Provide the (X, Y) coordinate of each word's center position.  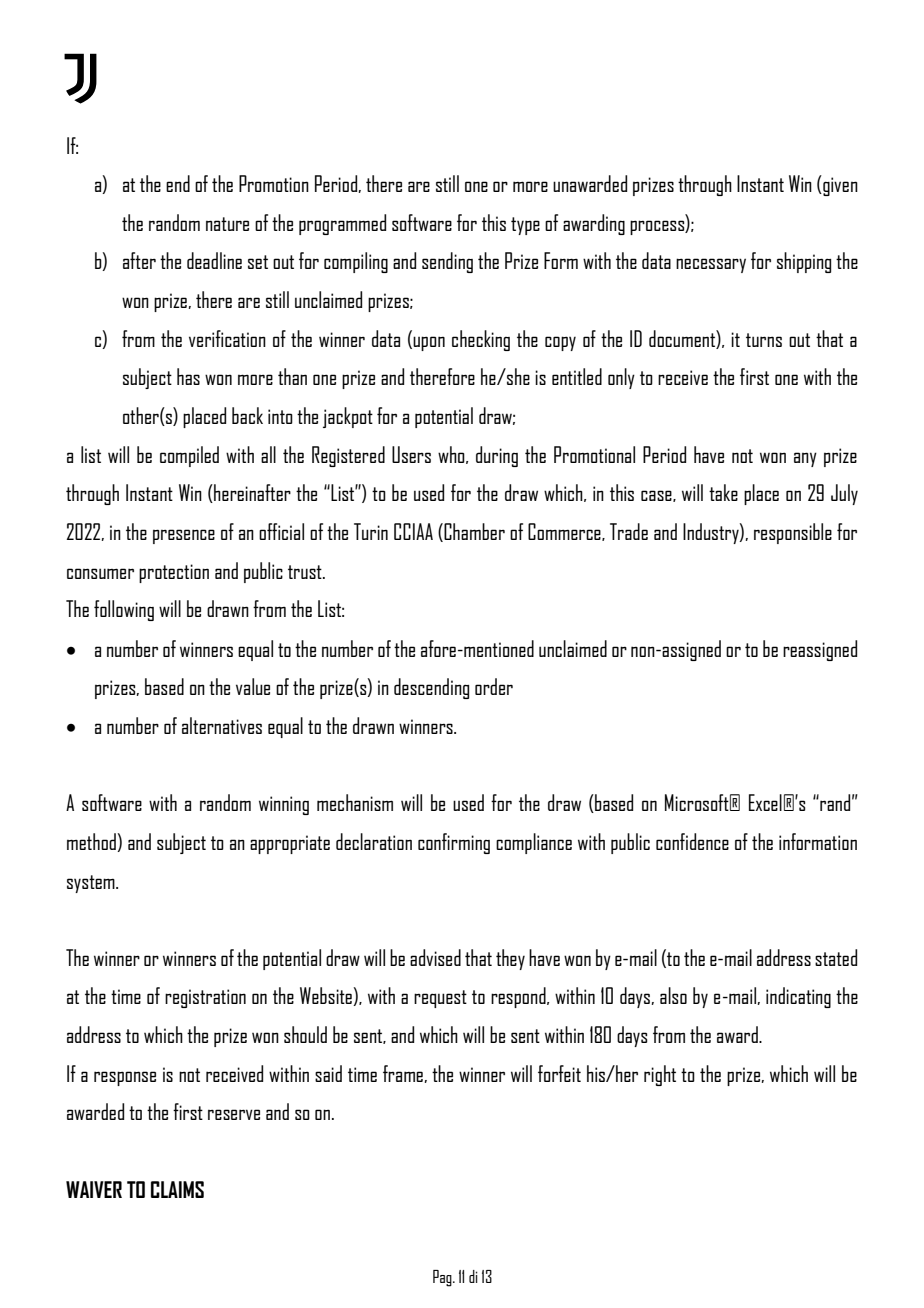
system (92, 884)
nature (227, 224)
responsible (793, 533)
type (525, 226)
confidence (692, 841)
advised (435, 957)
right (660, 1075)
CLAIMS (177, 1189)
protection (174, 573)
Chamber (473, 532)
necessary (711, 265)
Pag (443, 1278)
